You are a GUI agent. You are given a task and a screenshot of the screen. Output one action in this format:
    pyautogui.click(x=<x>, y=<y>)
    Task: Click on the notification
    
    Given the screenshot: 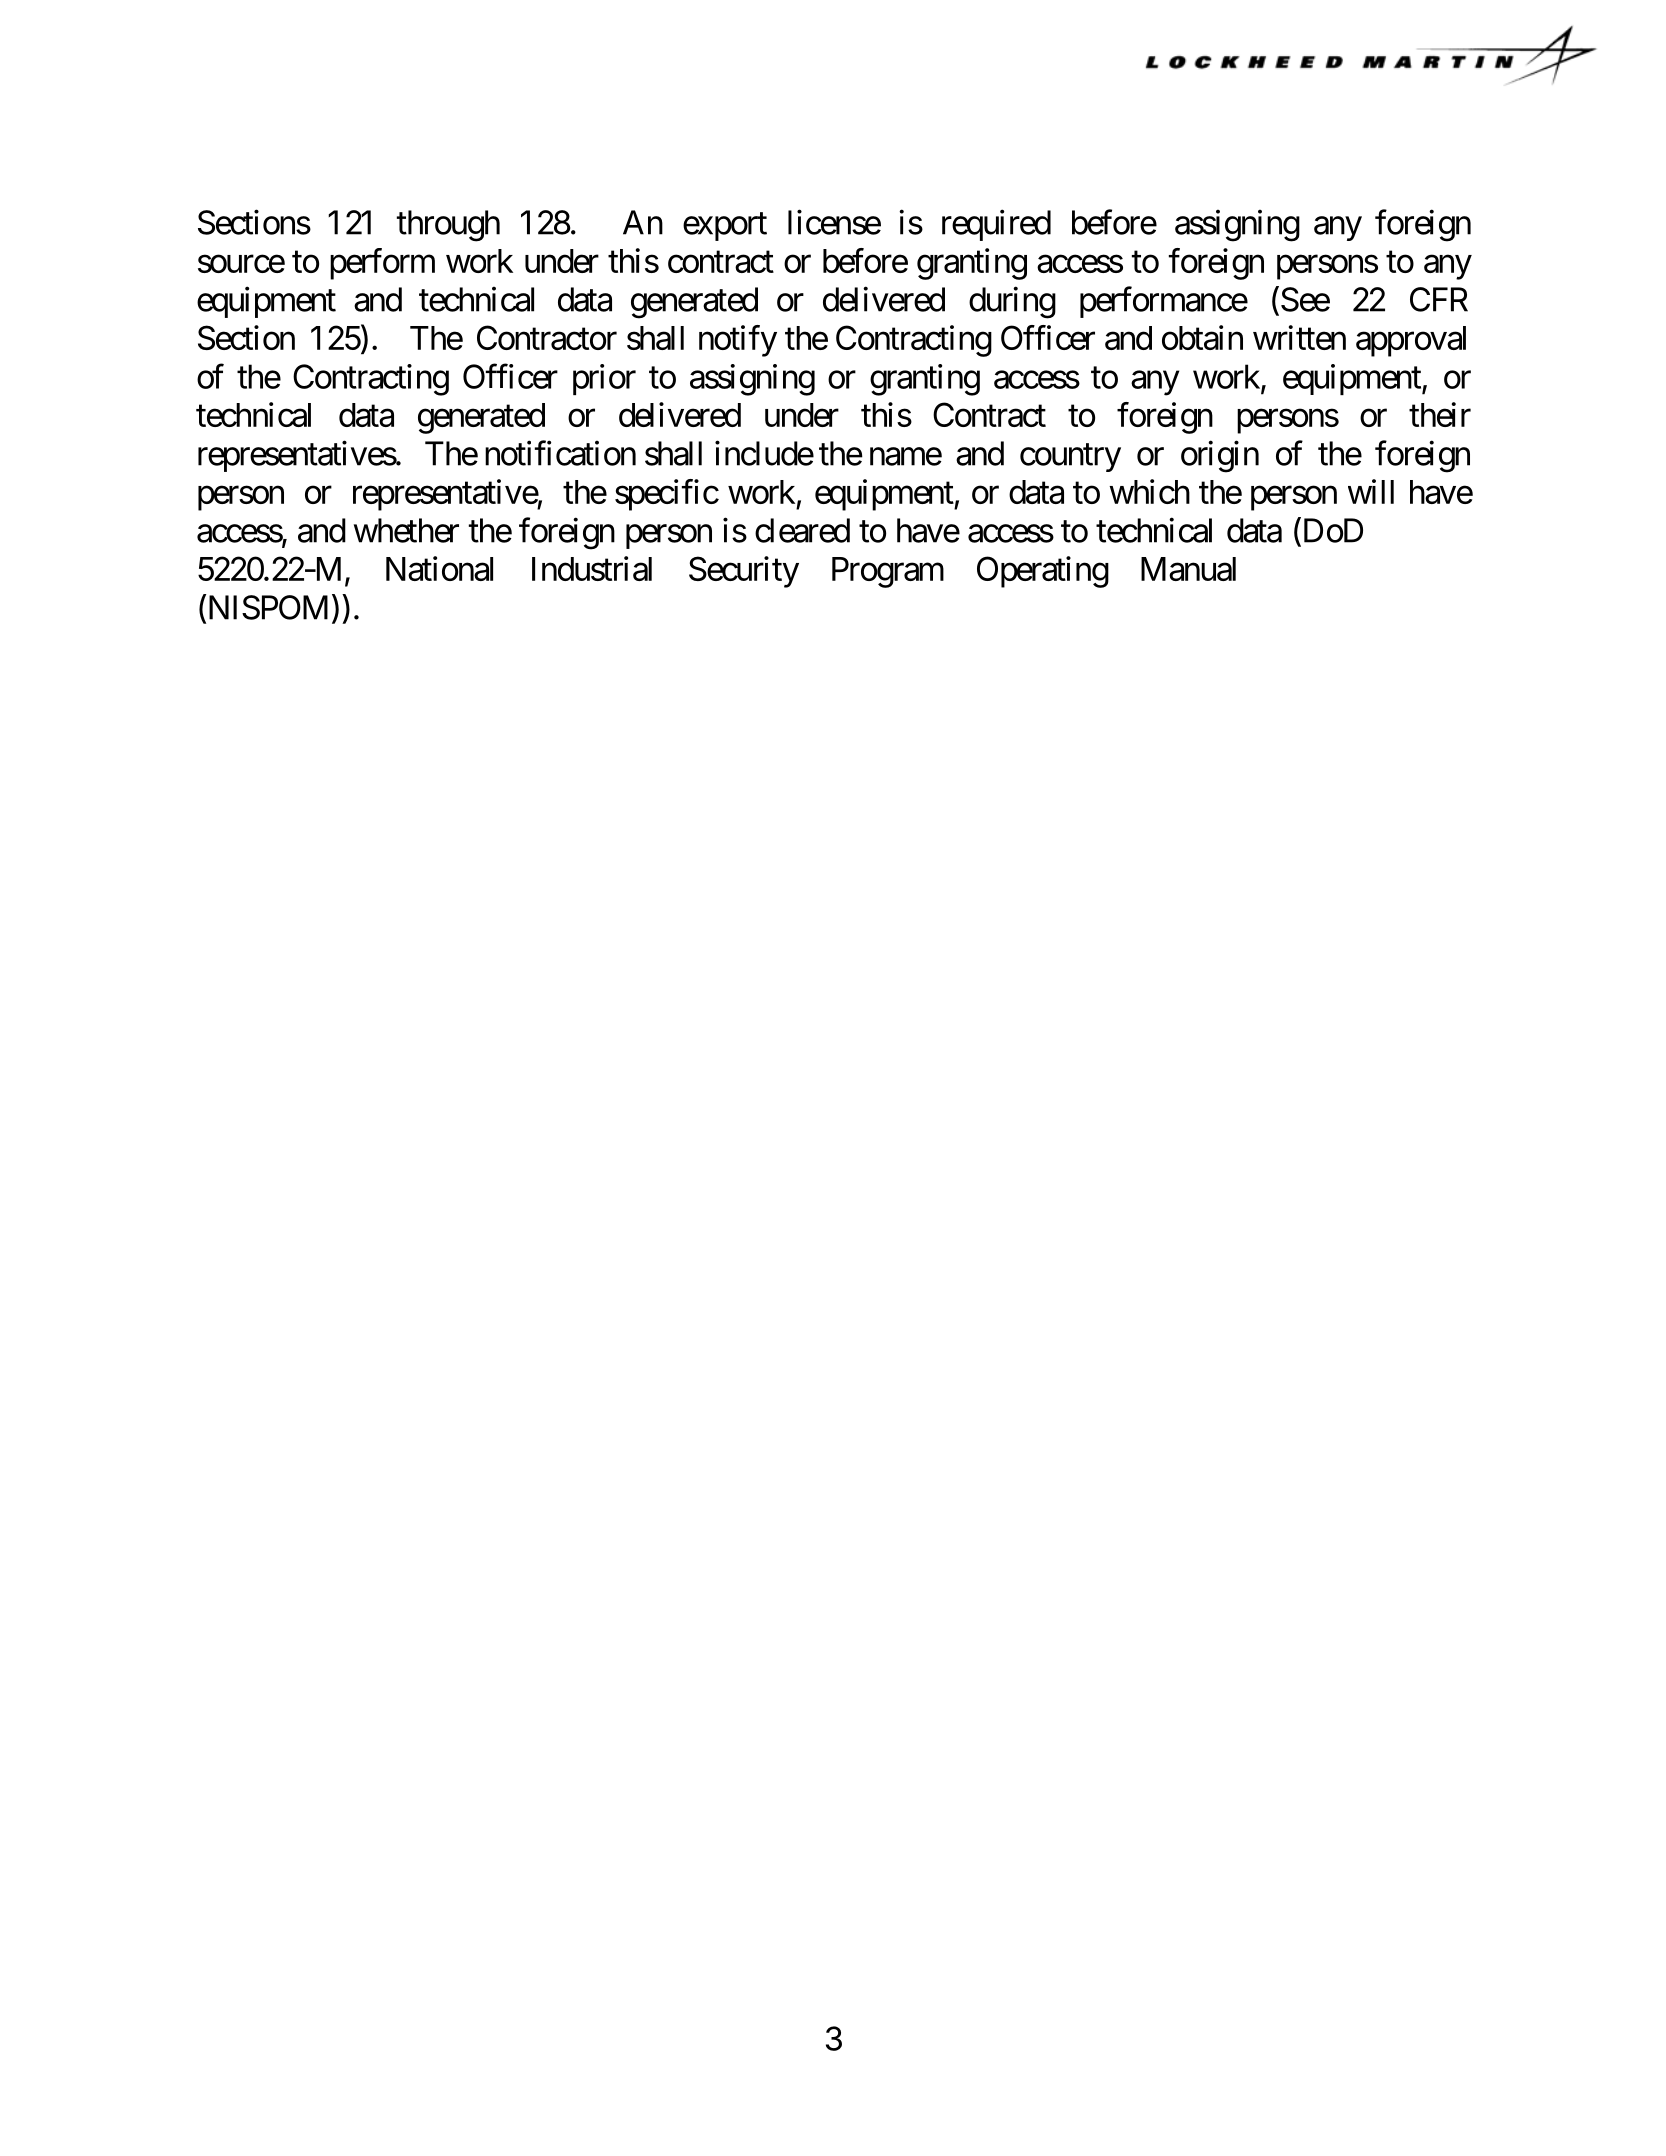 What is the action you would take?
    pyautogui.click(x=560, y=453)
